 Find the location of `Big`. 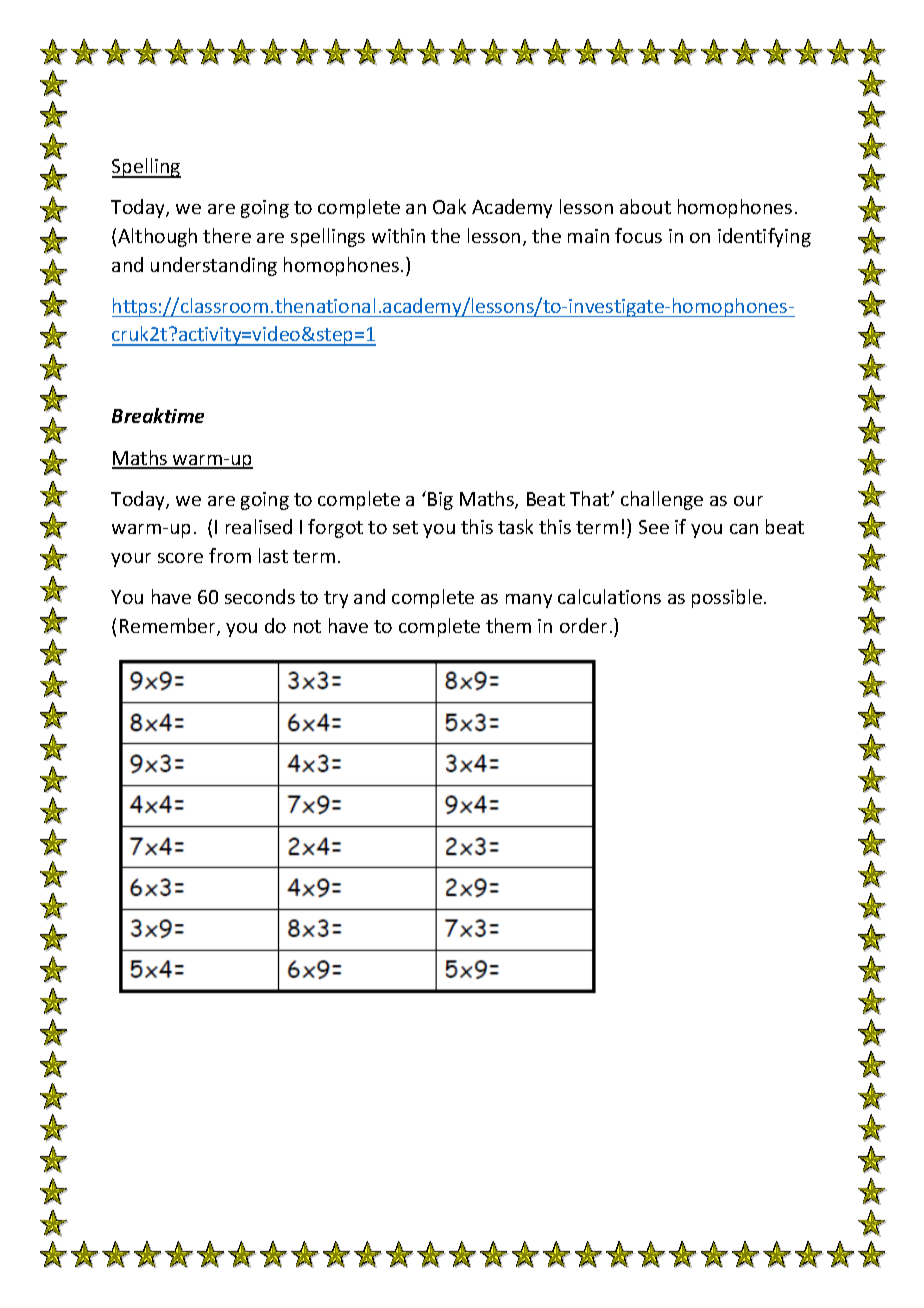

Big is located at coordinates (440, 501).
